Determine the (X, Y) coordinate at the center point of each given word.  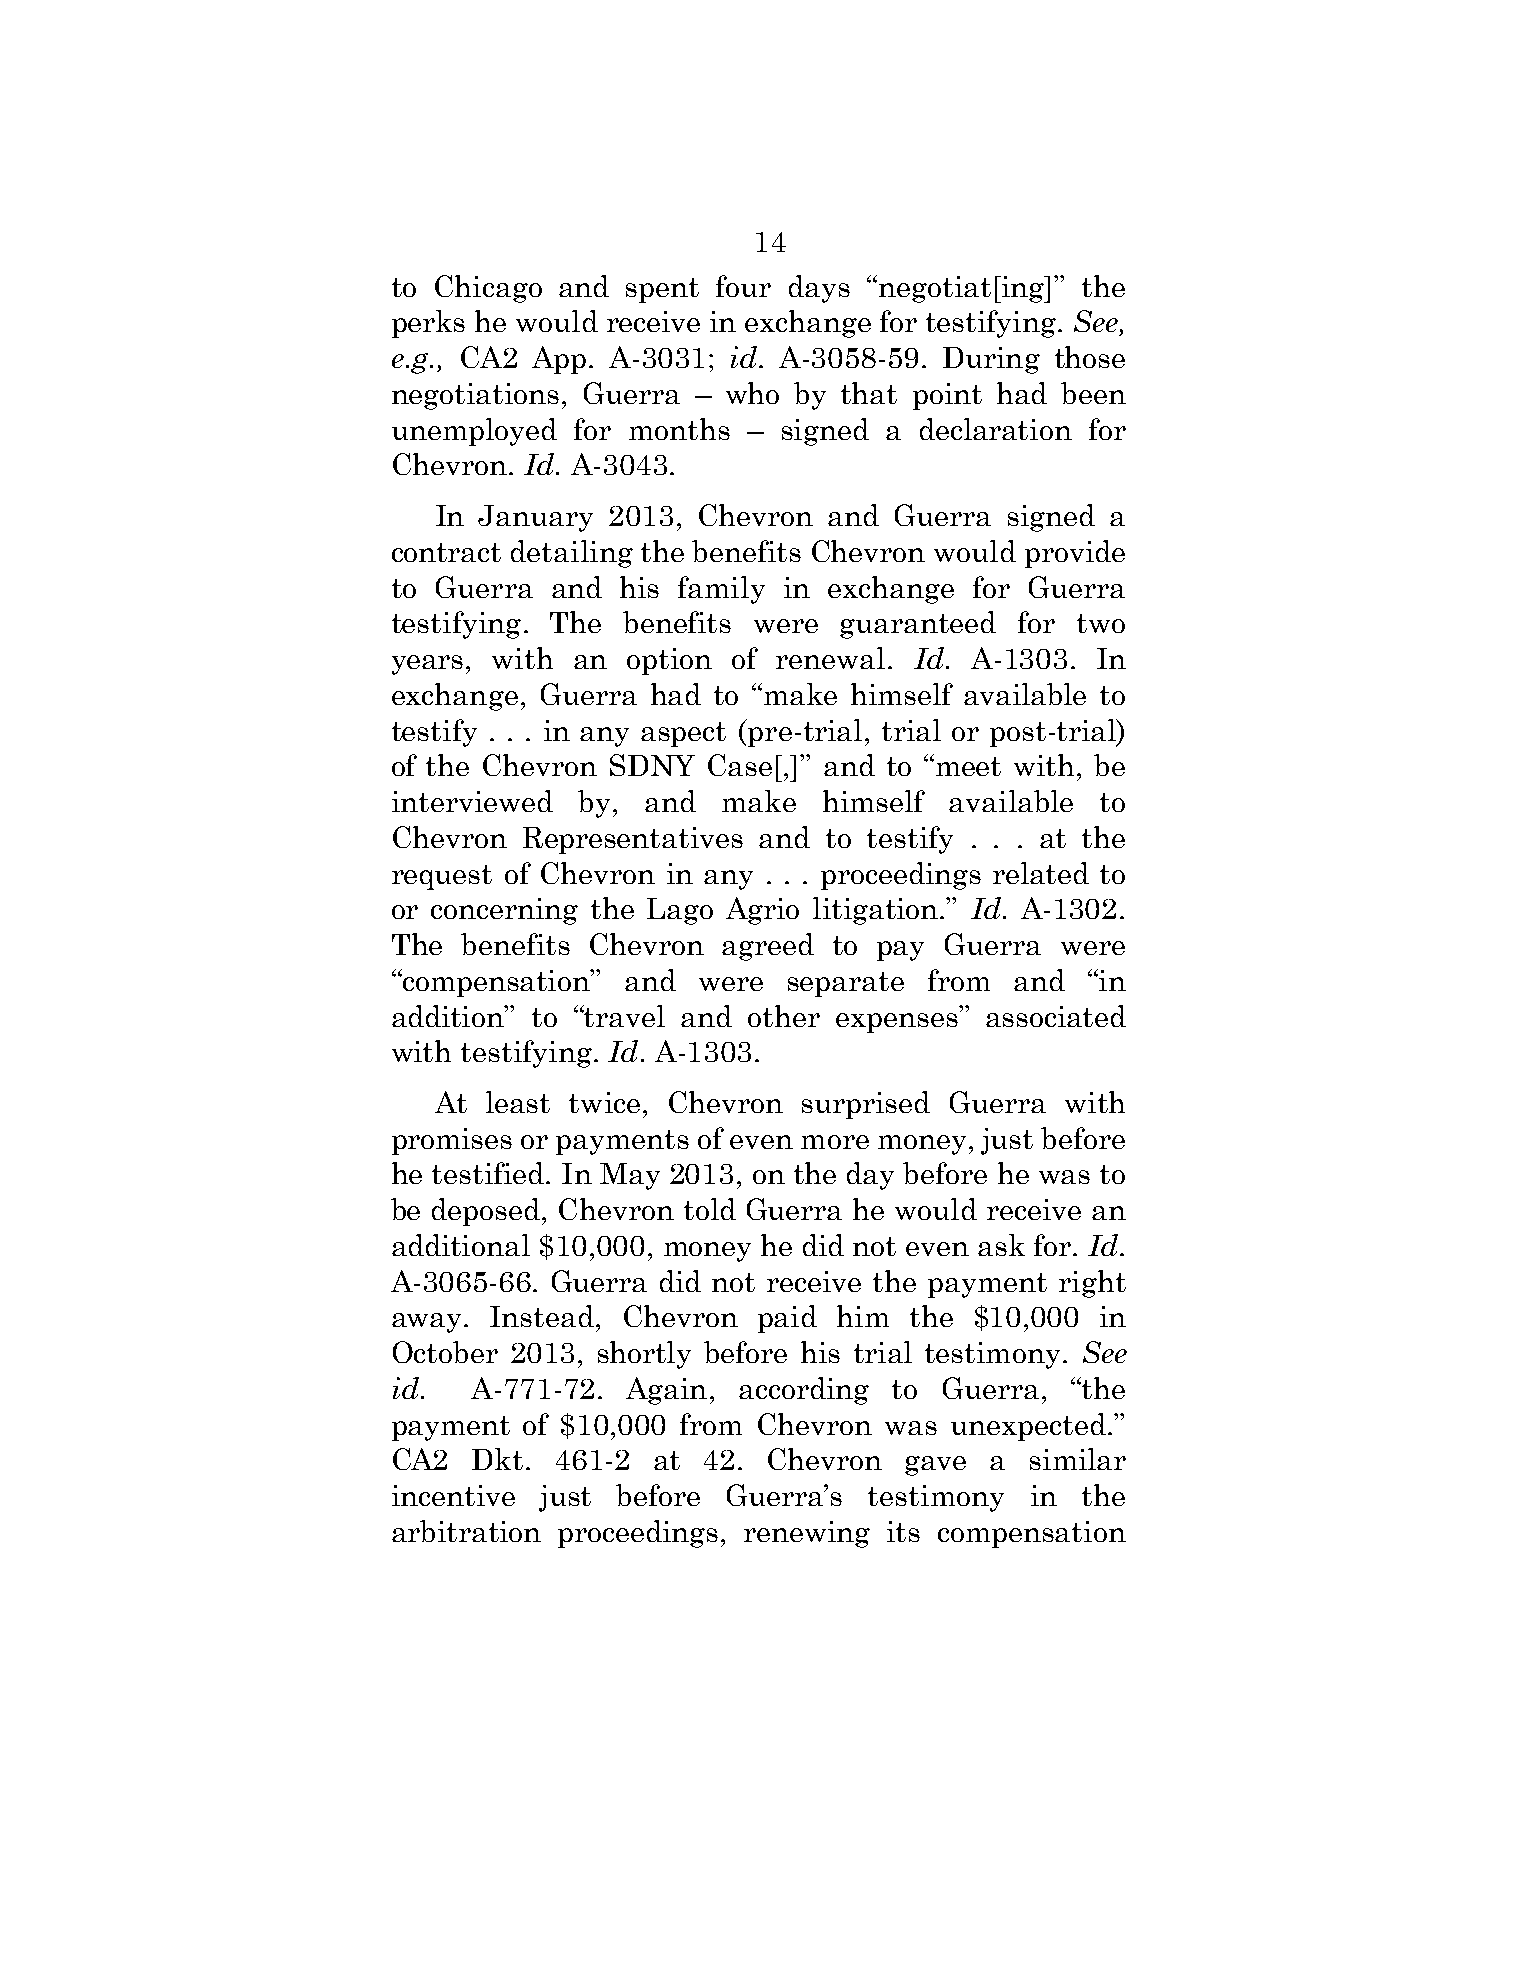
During (991, 360)
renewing (807, 1534)
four (743, 286)
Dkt (497, 1459)
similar (1078, 1459)
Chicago (488, 289)
